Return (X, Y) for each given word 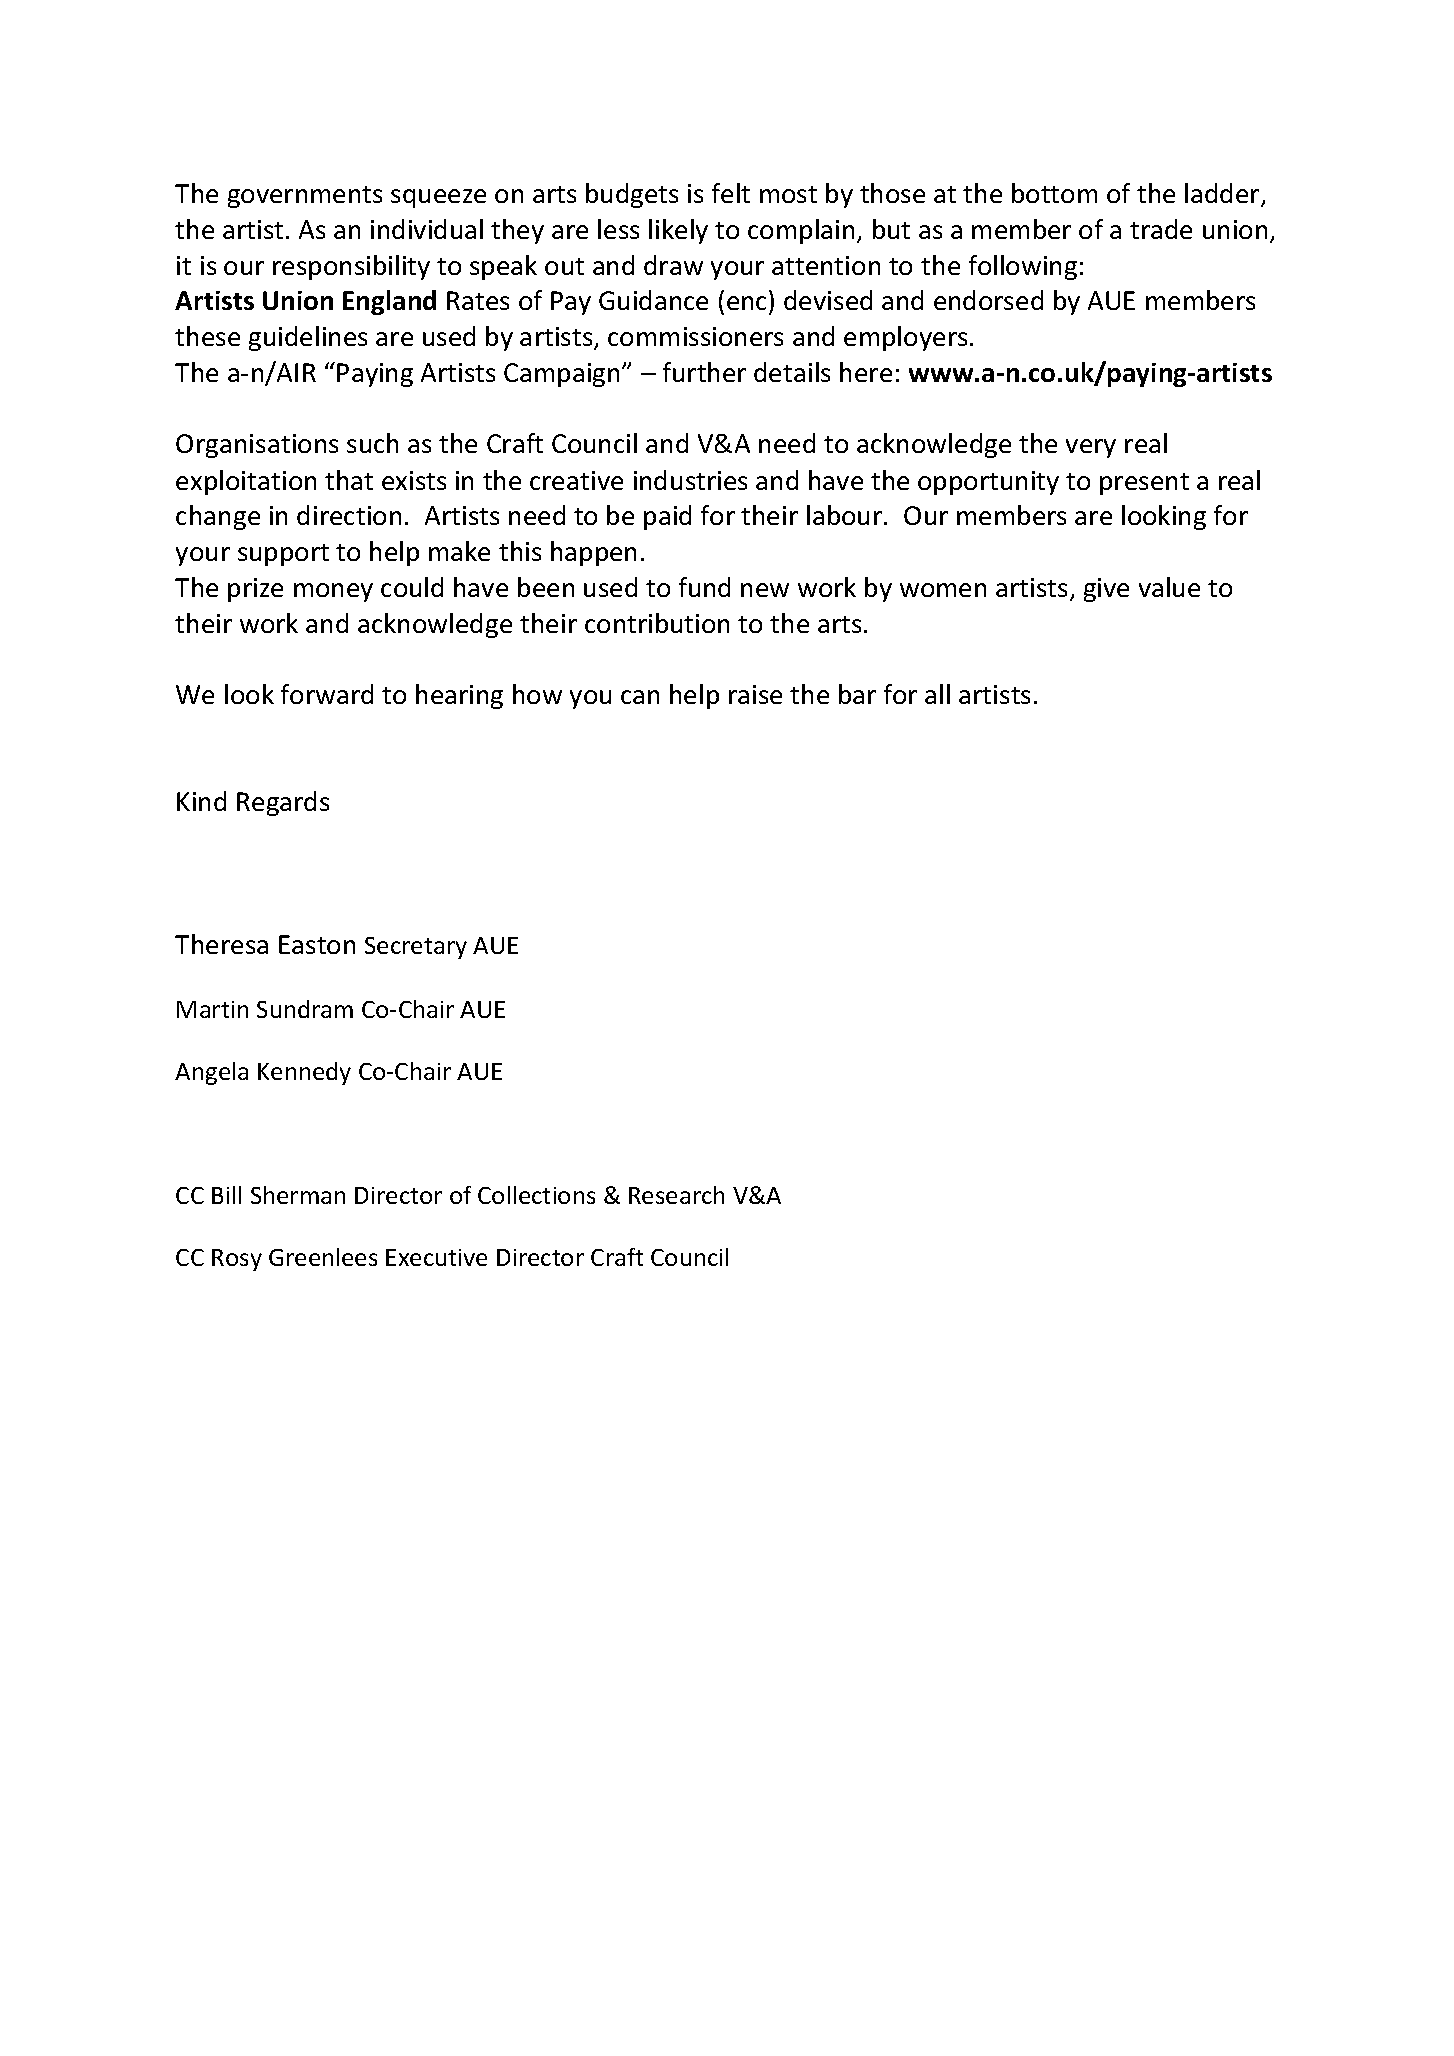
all (937, 694)
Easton (317, 944)
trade (1161, 229)
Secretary (416, 948)
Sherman (298, 1195)
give (1106, 590)
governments (305, 197)
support (283, 555)
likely (678, 231)
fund (704, 587)
